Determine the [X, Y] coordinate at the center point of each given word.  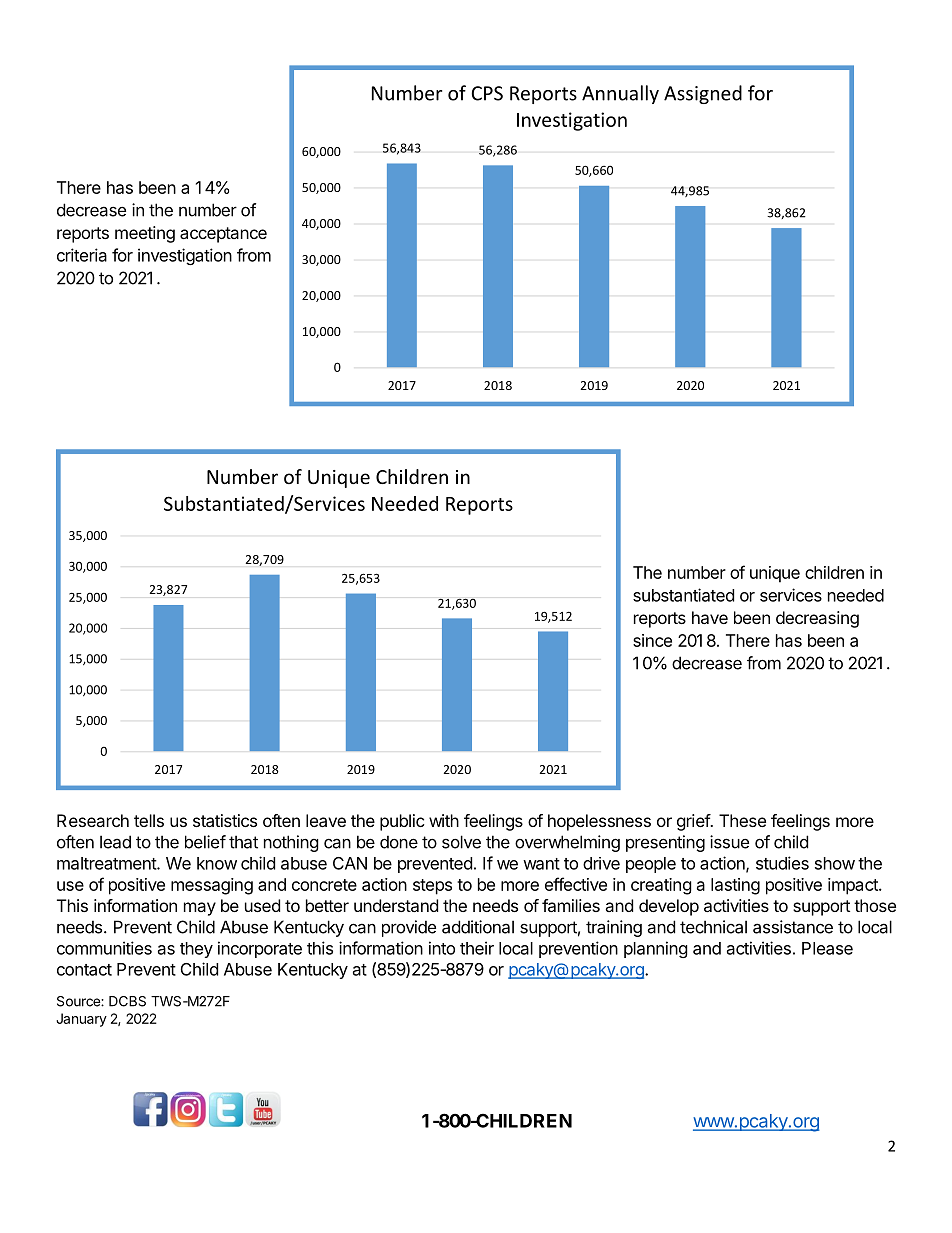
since [652, 640]
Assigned [703, 94]
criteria [82, 255]
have [710, 617]
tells [149, 820]
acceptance [223, 235]
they [196, 950]
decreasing [817, 619]
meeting [145, 234]
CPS [487, 93]
